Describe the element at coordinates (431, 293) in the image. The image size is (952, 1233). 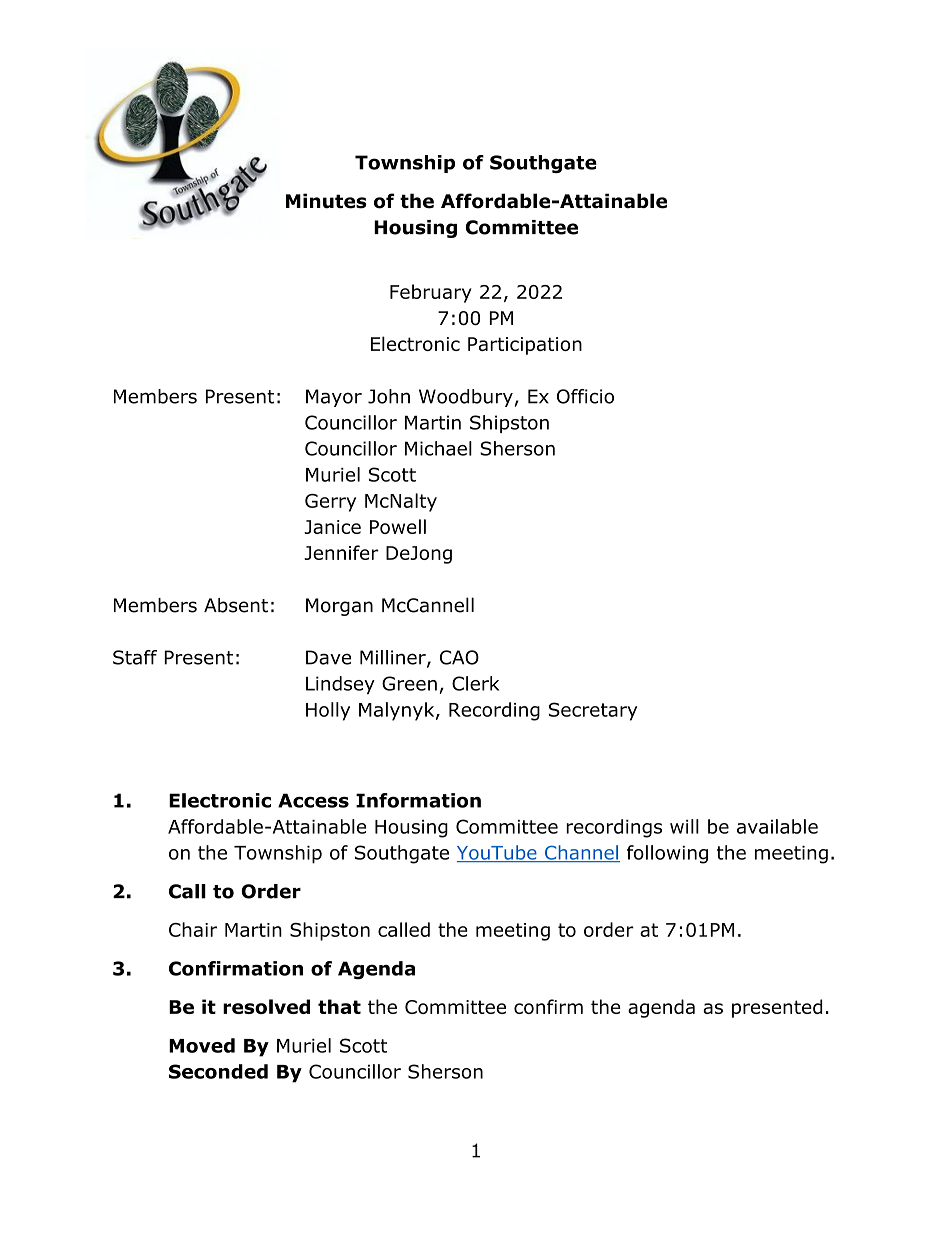
I see `February` at that location.
